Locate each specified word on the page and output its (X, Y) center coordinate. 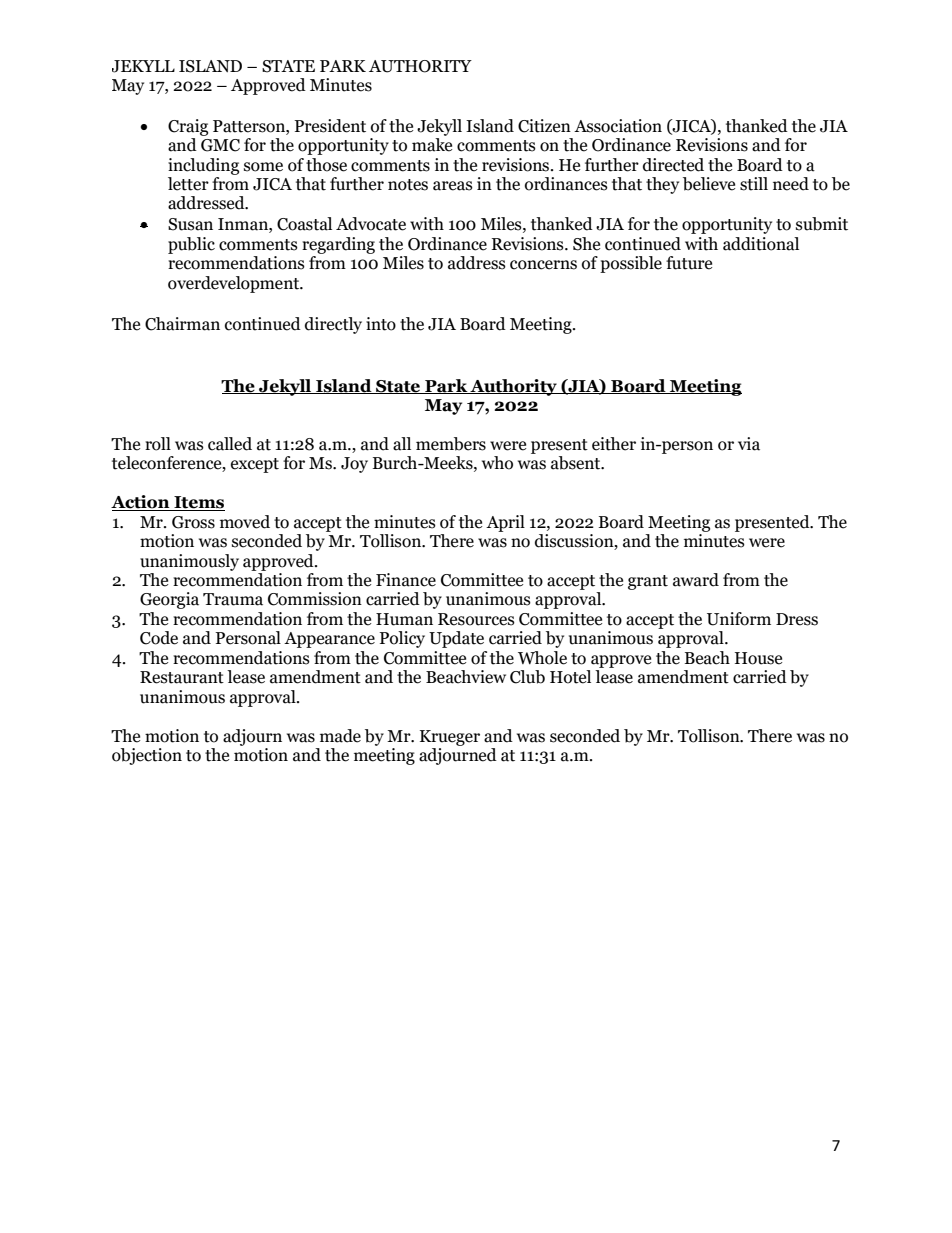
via (749, 444)
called (230, 444)
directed (673, 165)
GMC (220, 145)
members (451, 444)
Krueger (450, 738)
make (432, 145)
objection (147, 756)
